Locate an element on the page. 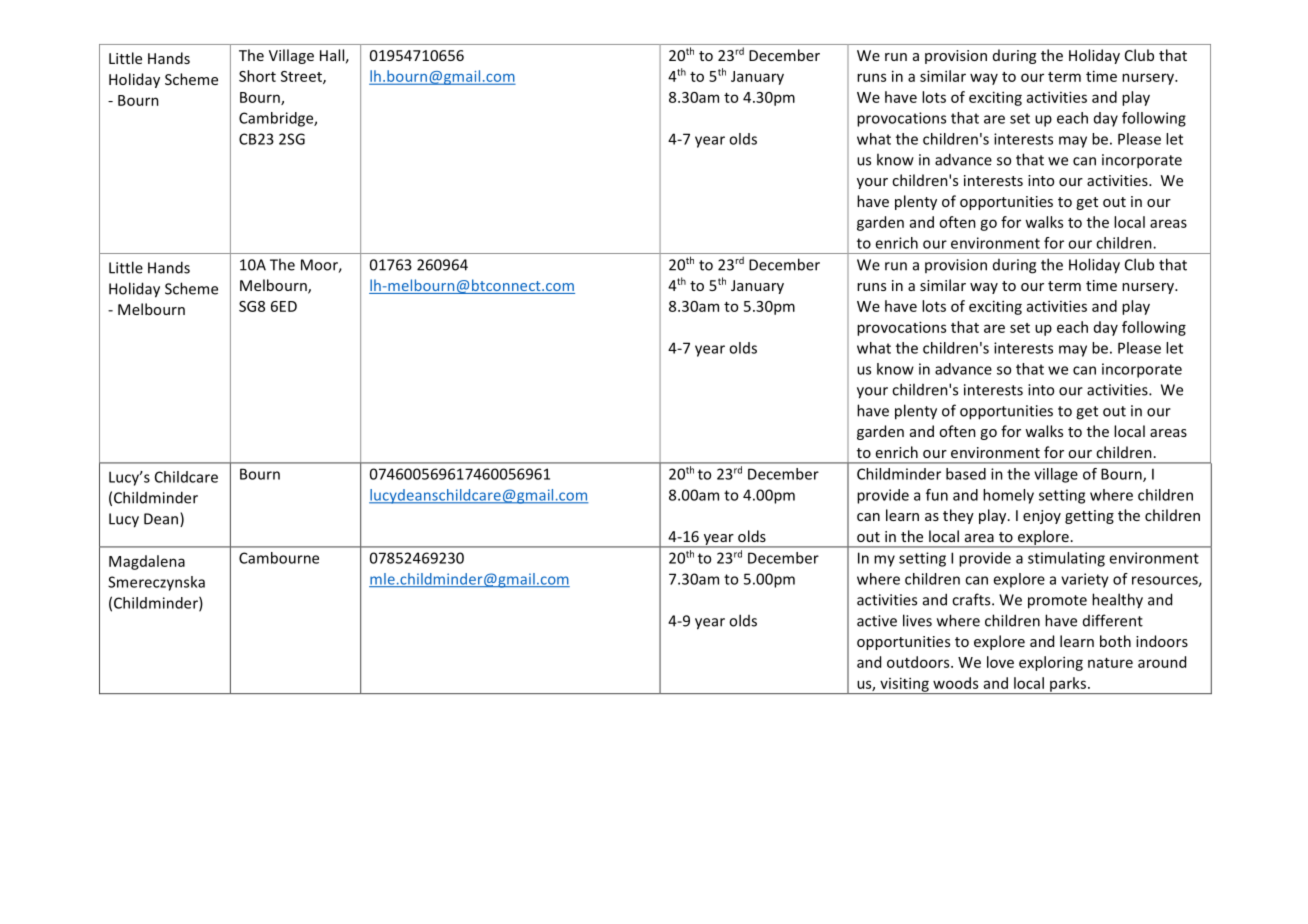  visiting is located at coordinates (904, 685).
